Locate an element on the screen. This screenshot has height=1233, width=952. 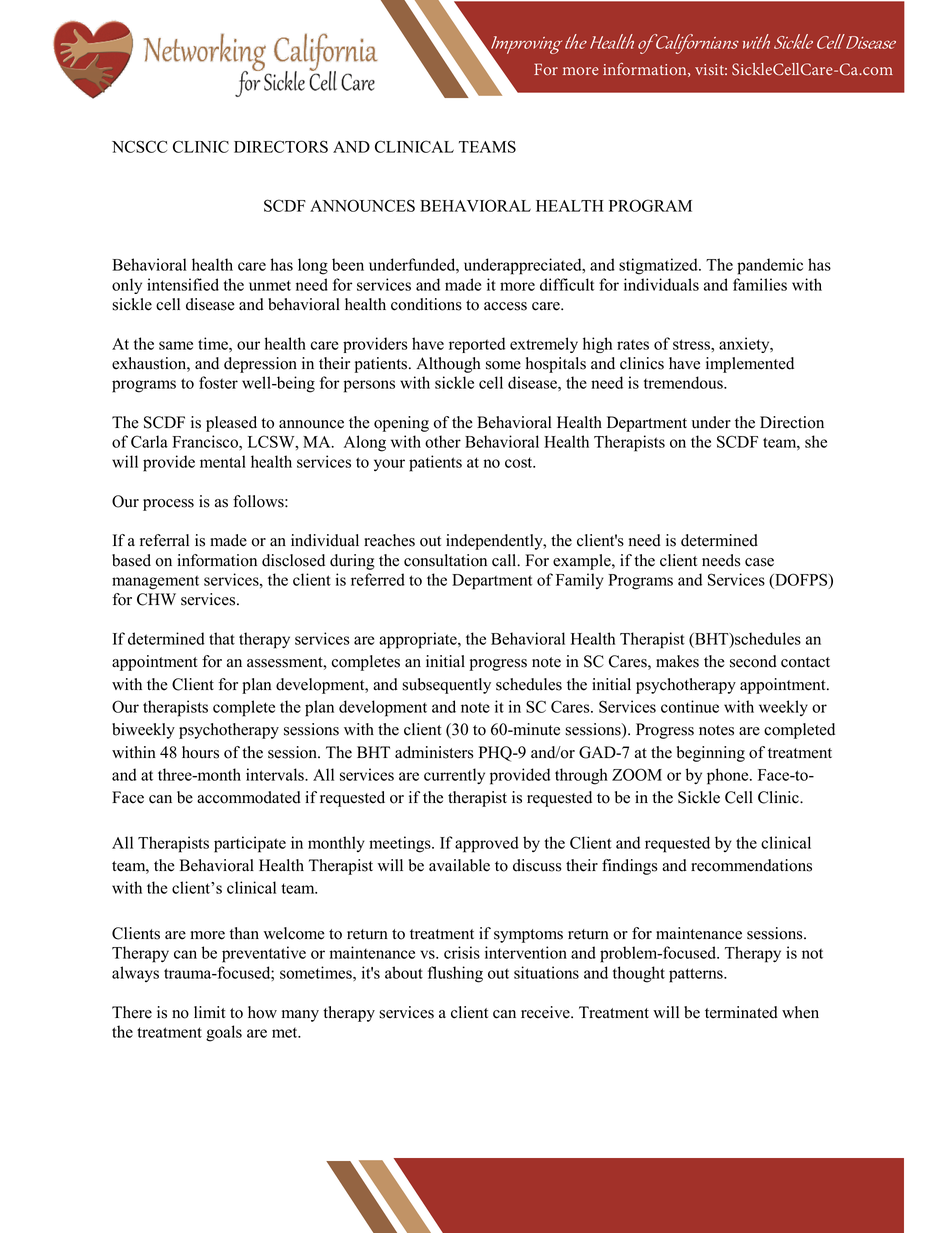
limit is located at coordinates (209, 1012).
